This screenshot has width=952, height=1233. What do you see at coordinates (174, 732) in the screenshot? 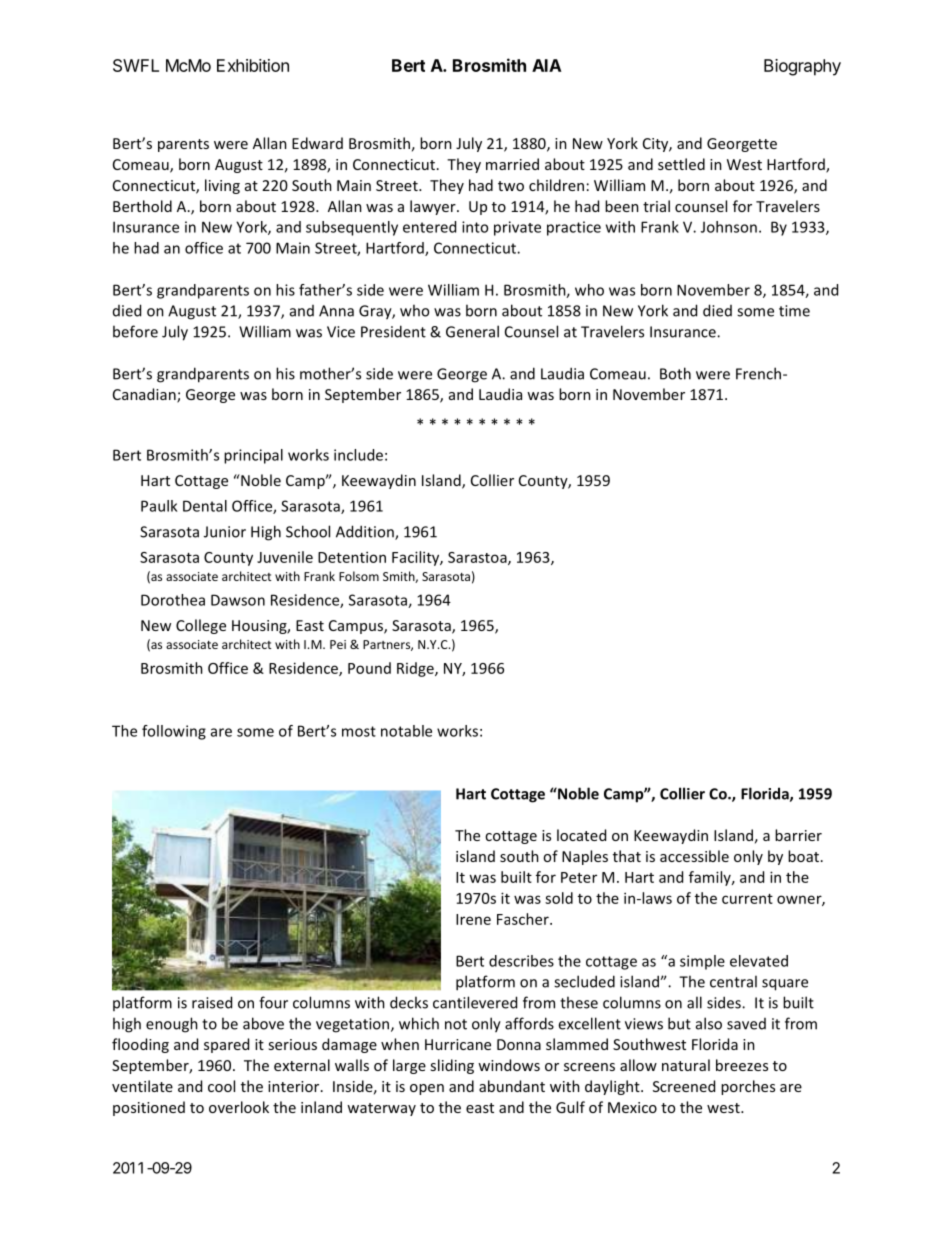
I see `following` at bounding box center [174, 732].
